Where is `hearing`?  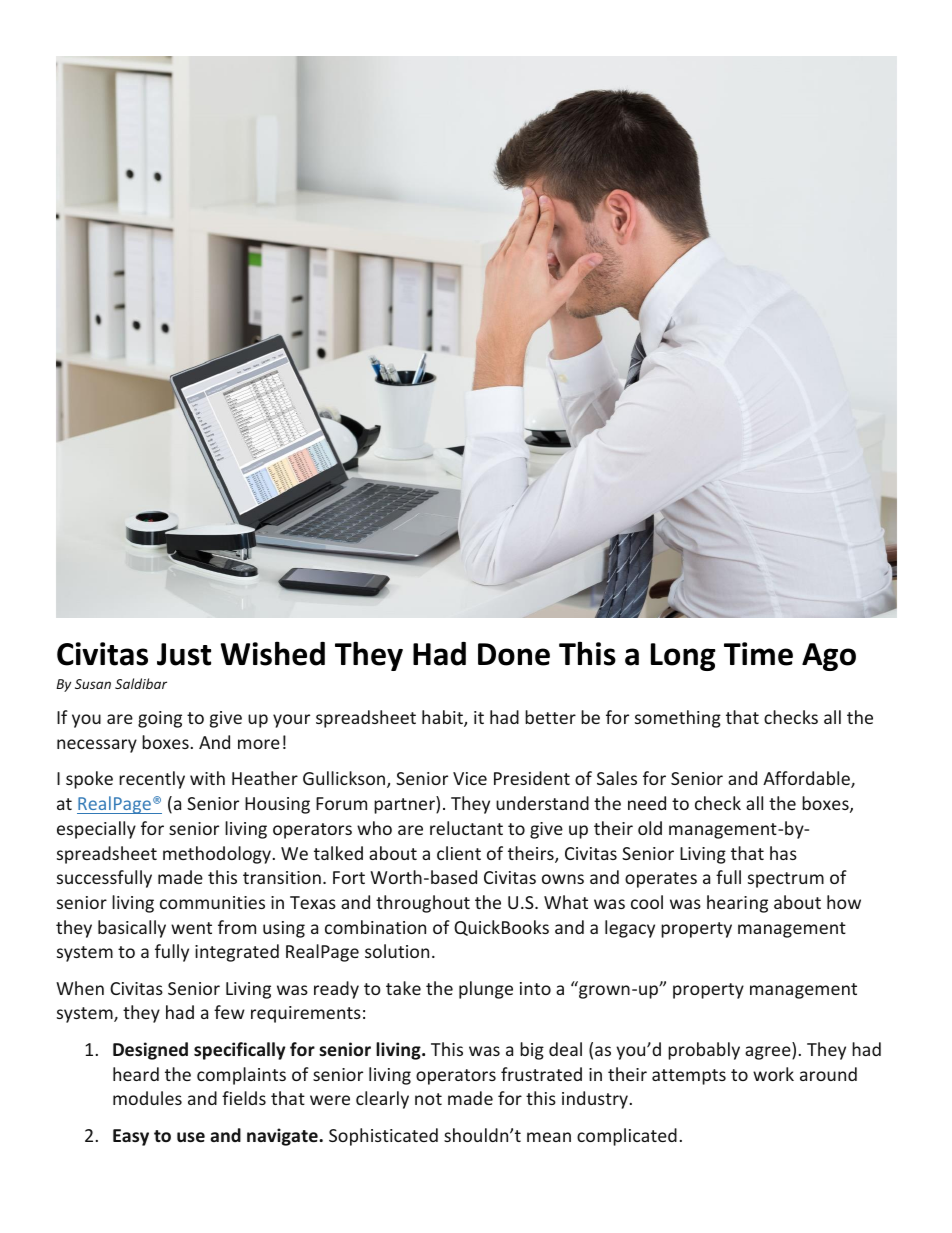 hearing is located at coordinates (737, 904).
